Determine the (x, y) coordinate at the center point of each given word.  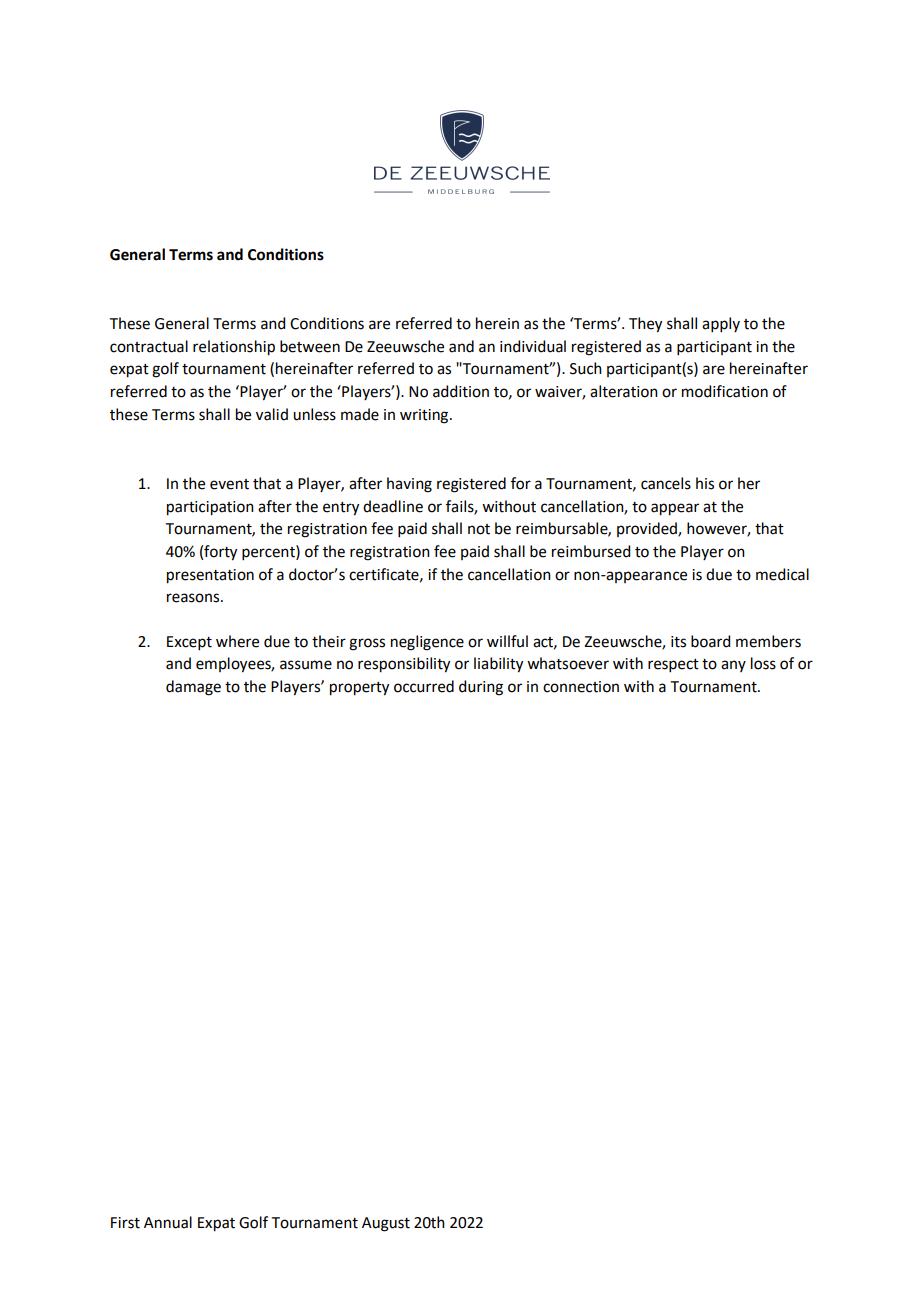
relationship (234, 348)
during (481, 688)
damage (193, 688)
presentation (210, 576)
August (386, 1224)
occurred (424, 686)
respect (673, 665)
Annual (168, 1222)
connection (581, 687)
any (733, 666)
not (479, 529)
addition (461, 391)
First (125, 1223)
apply (721, 324)
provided (648, 529)
